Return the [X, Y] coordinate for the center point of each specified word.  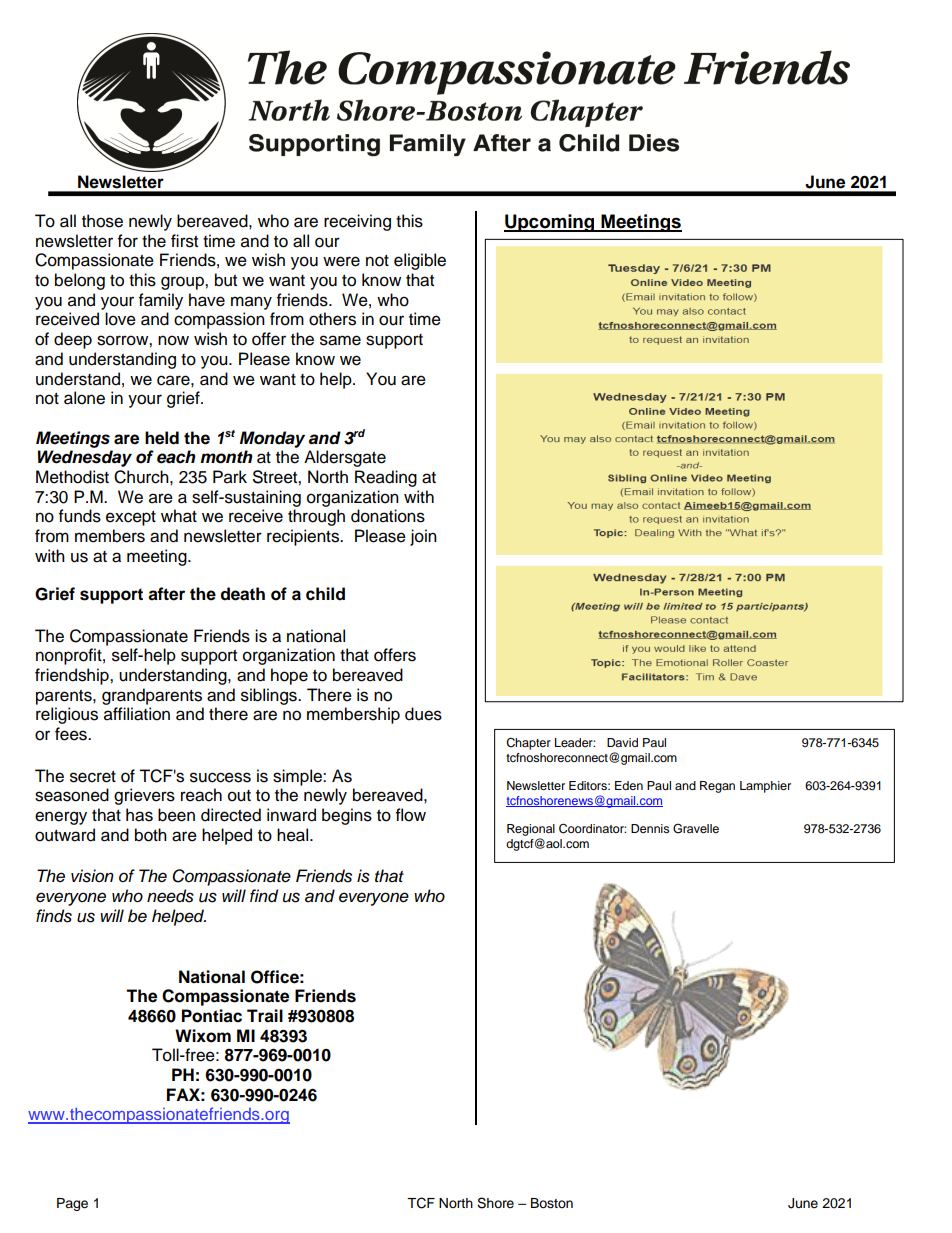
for [128, 241]
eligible [420, 261]
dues [423, 714]
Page [72, 1204]
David [622, 742]
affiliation [137, 714]
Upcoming [550, 223]
